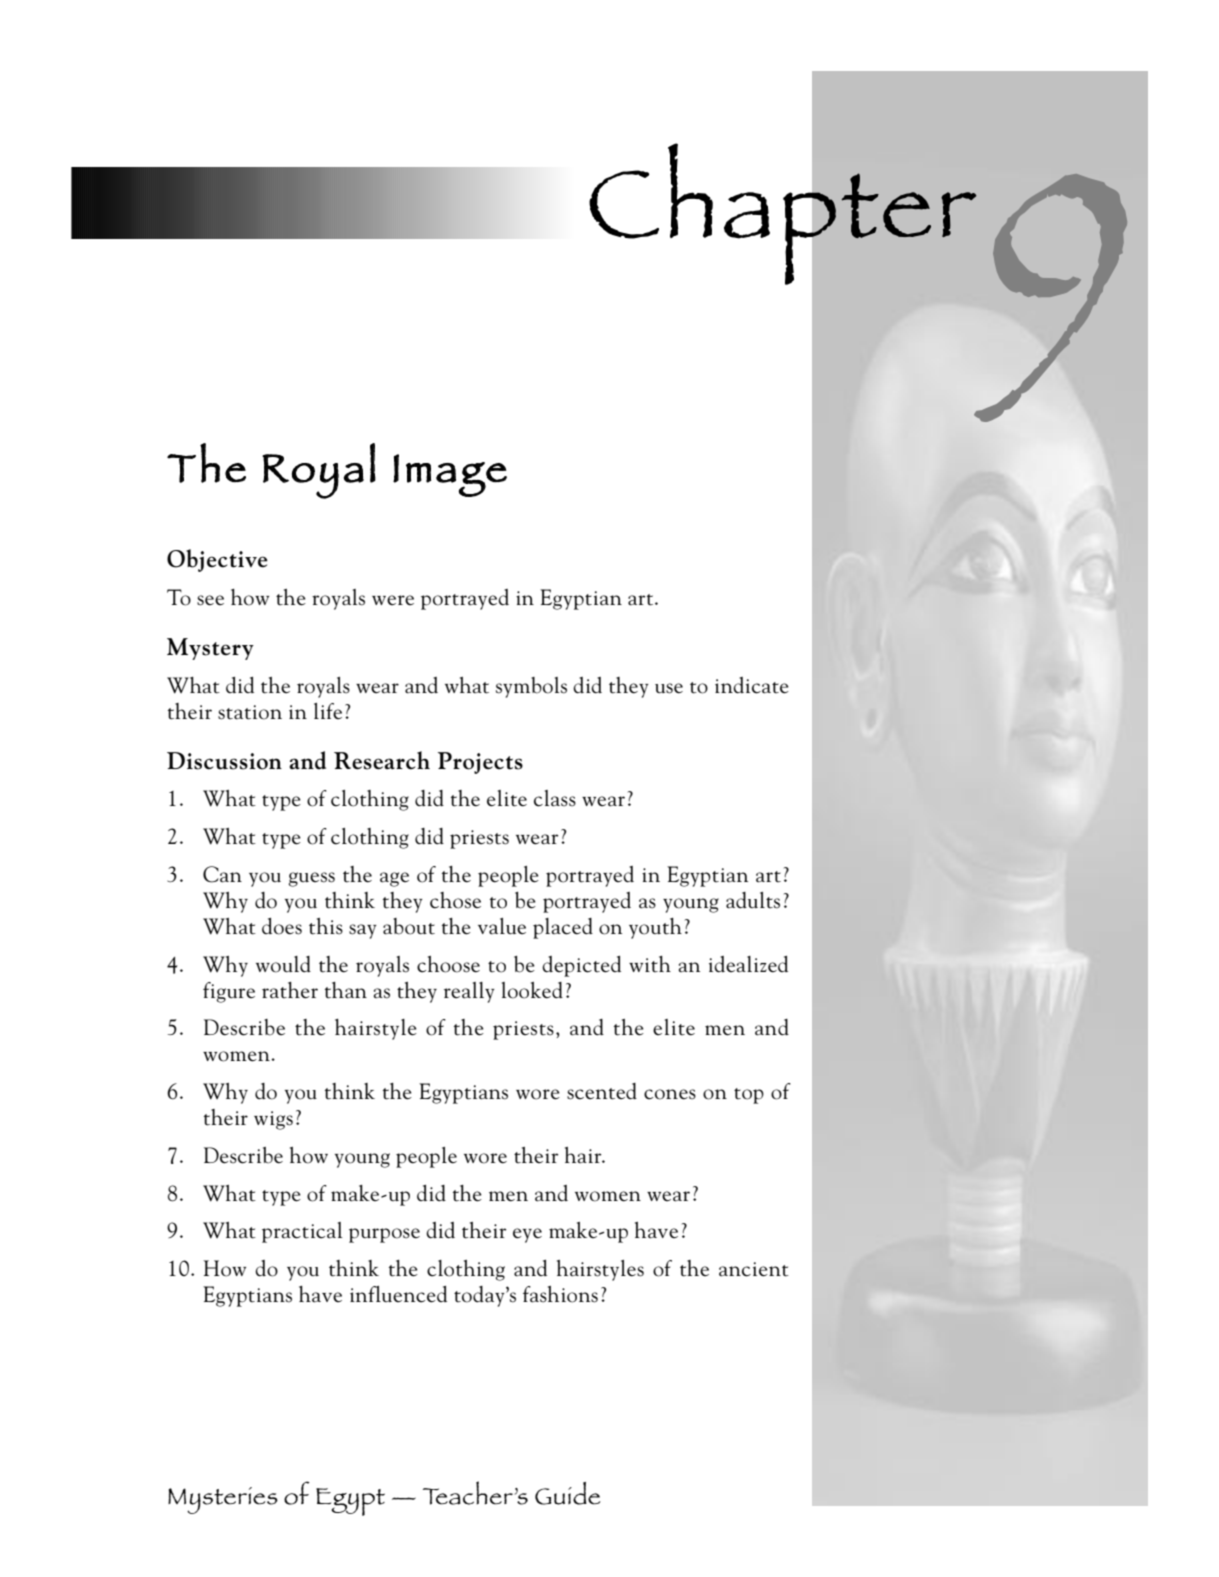  I want to click on were, so click(393, 600).
